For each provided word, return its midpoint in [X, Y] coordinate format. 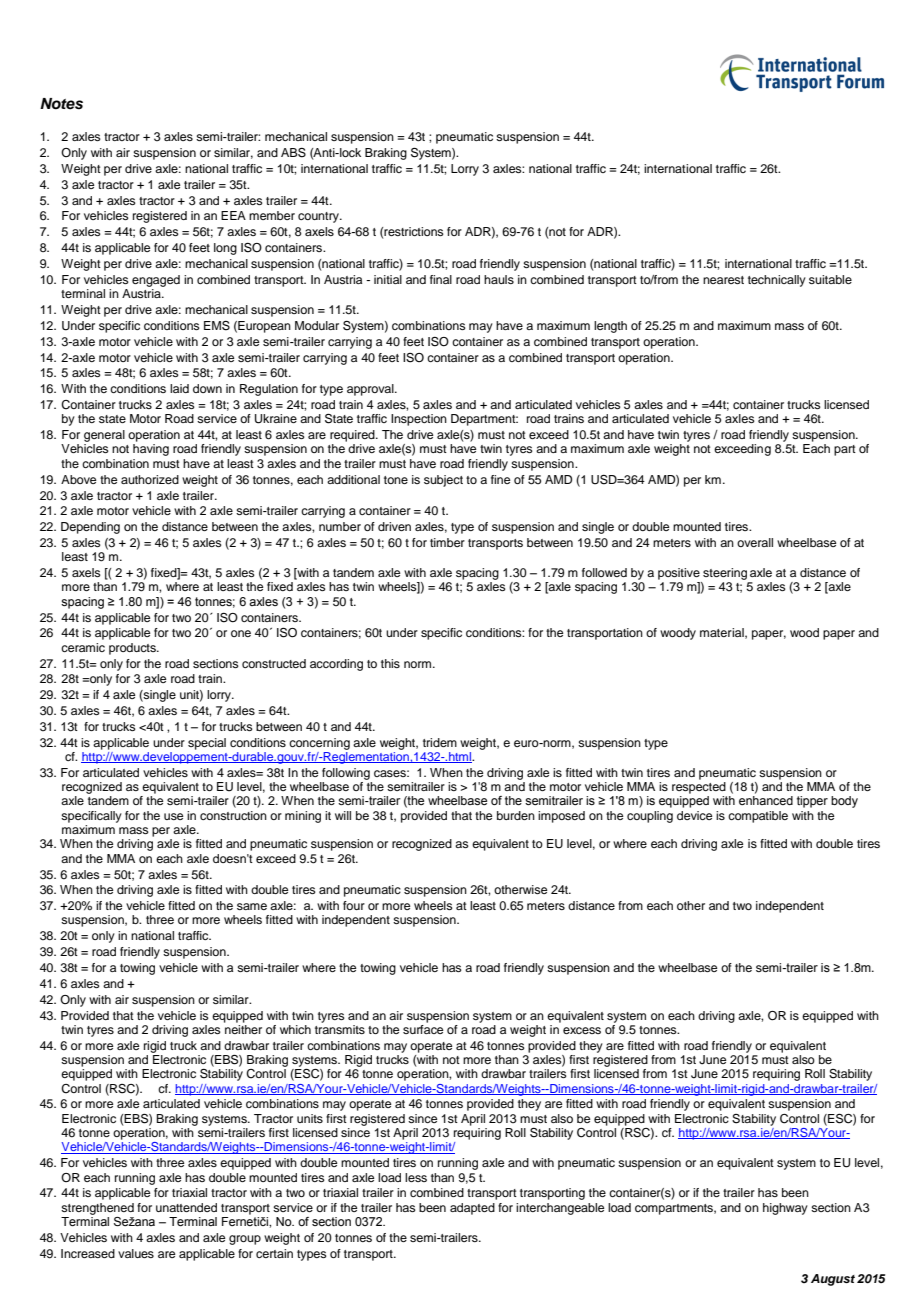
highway [785, 1209]
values [136, 1253]
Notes [61, 104]
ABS [293, 153]
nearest [723, 280]
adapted [472, 1209]
